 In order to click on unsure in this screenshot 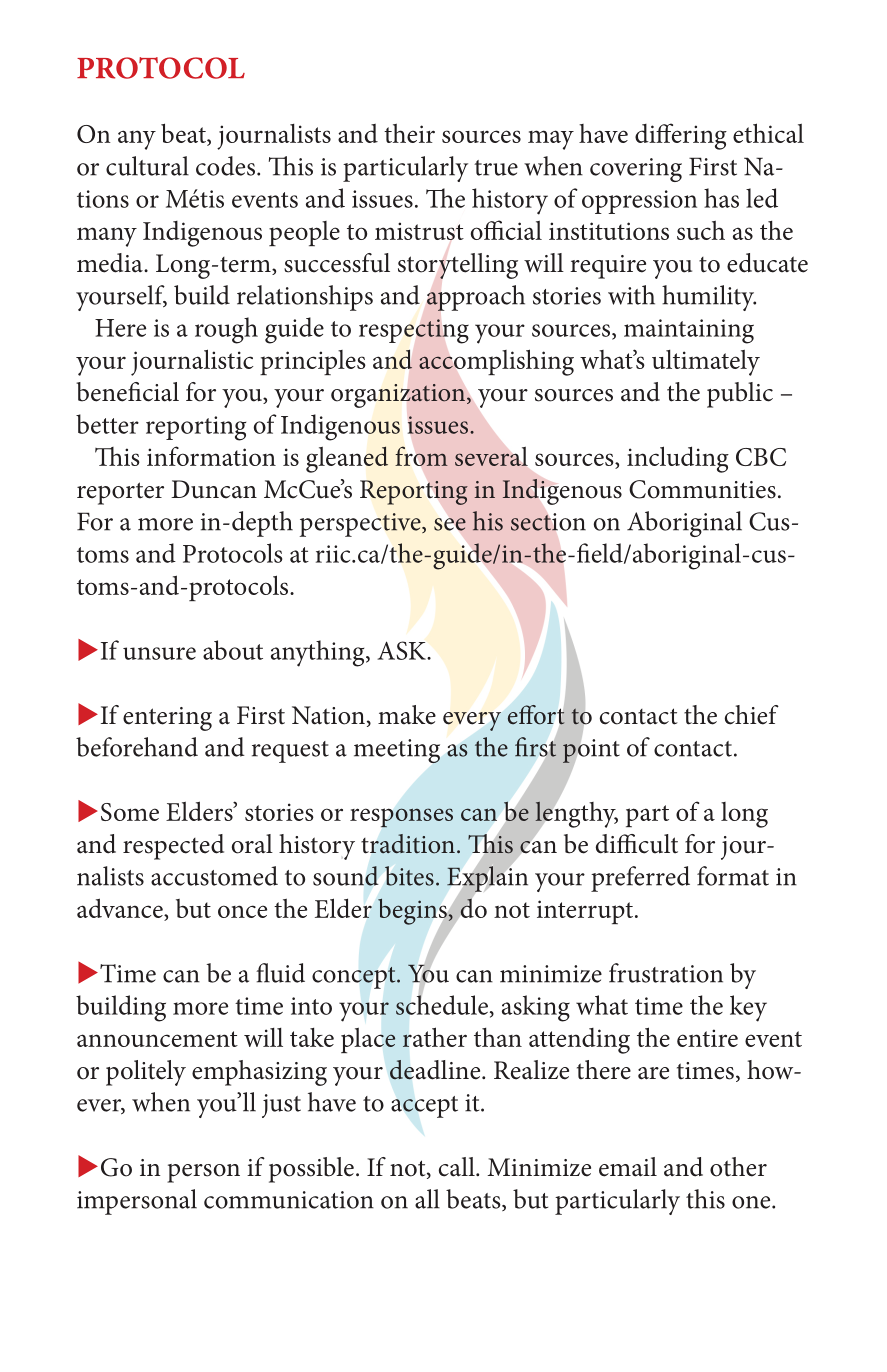, I will do `click(159, 653)`.
